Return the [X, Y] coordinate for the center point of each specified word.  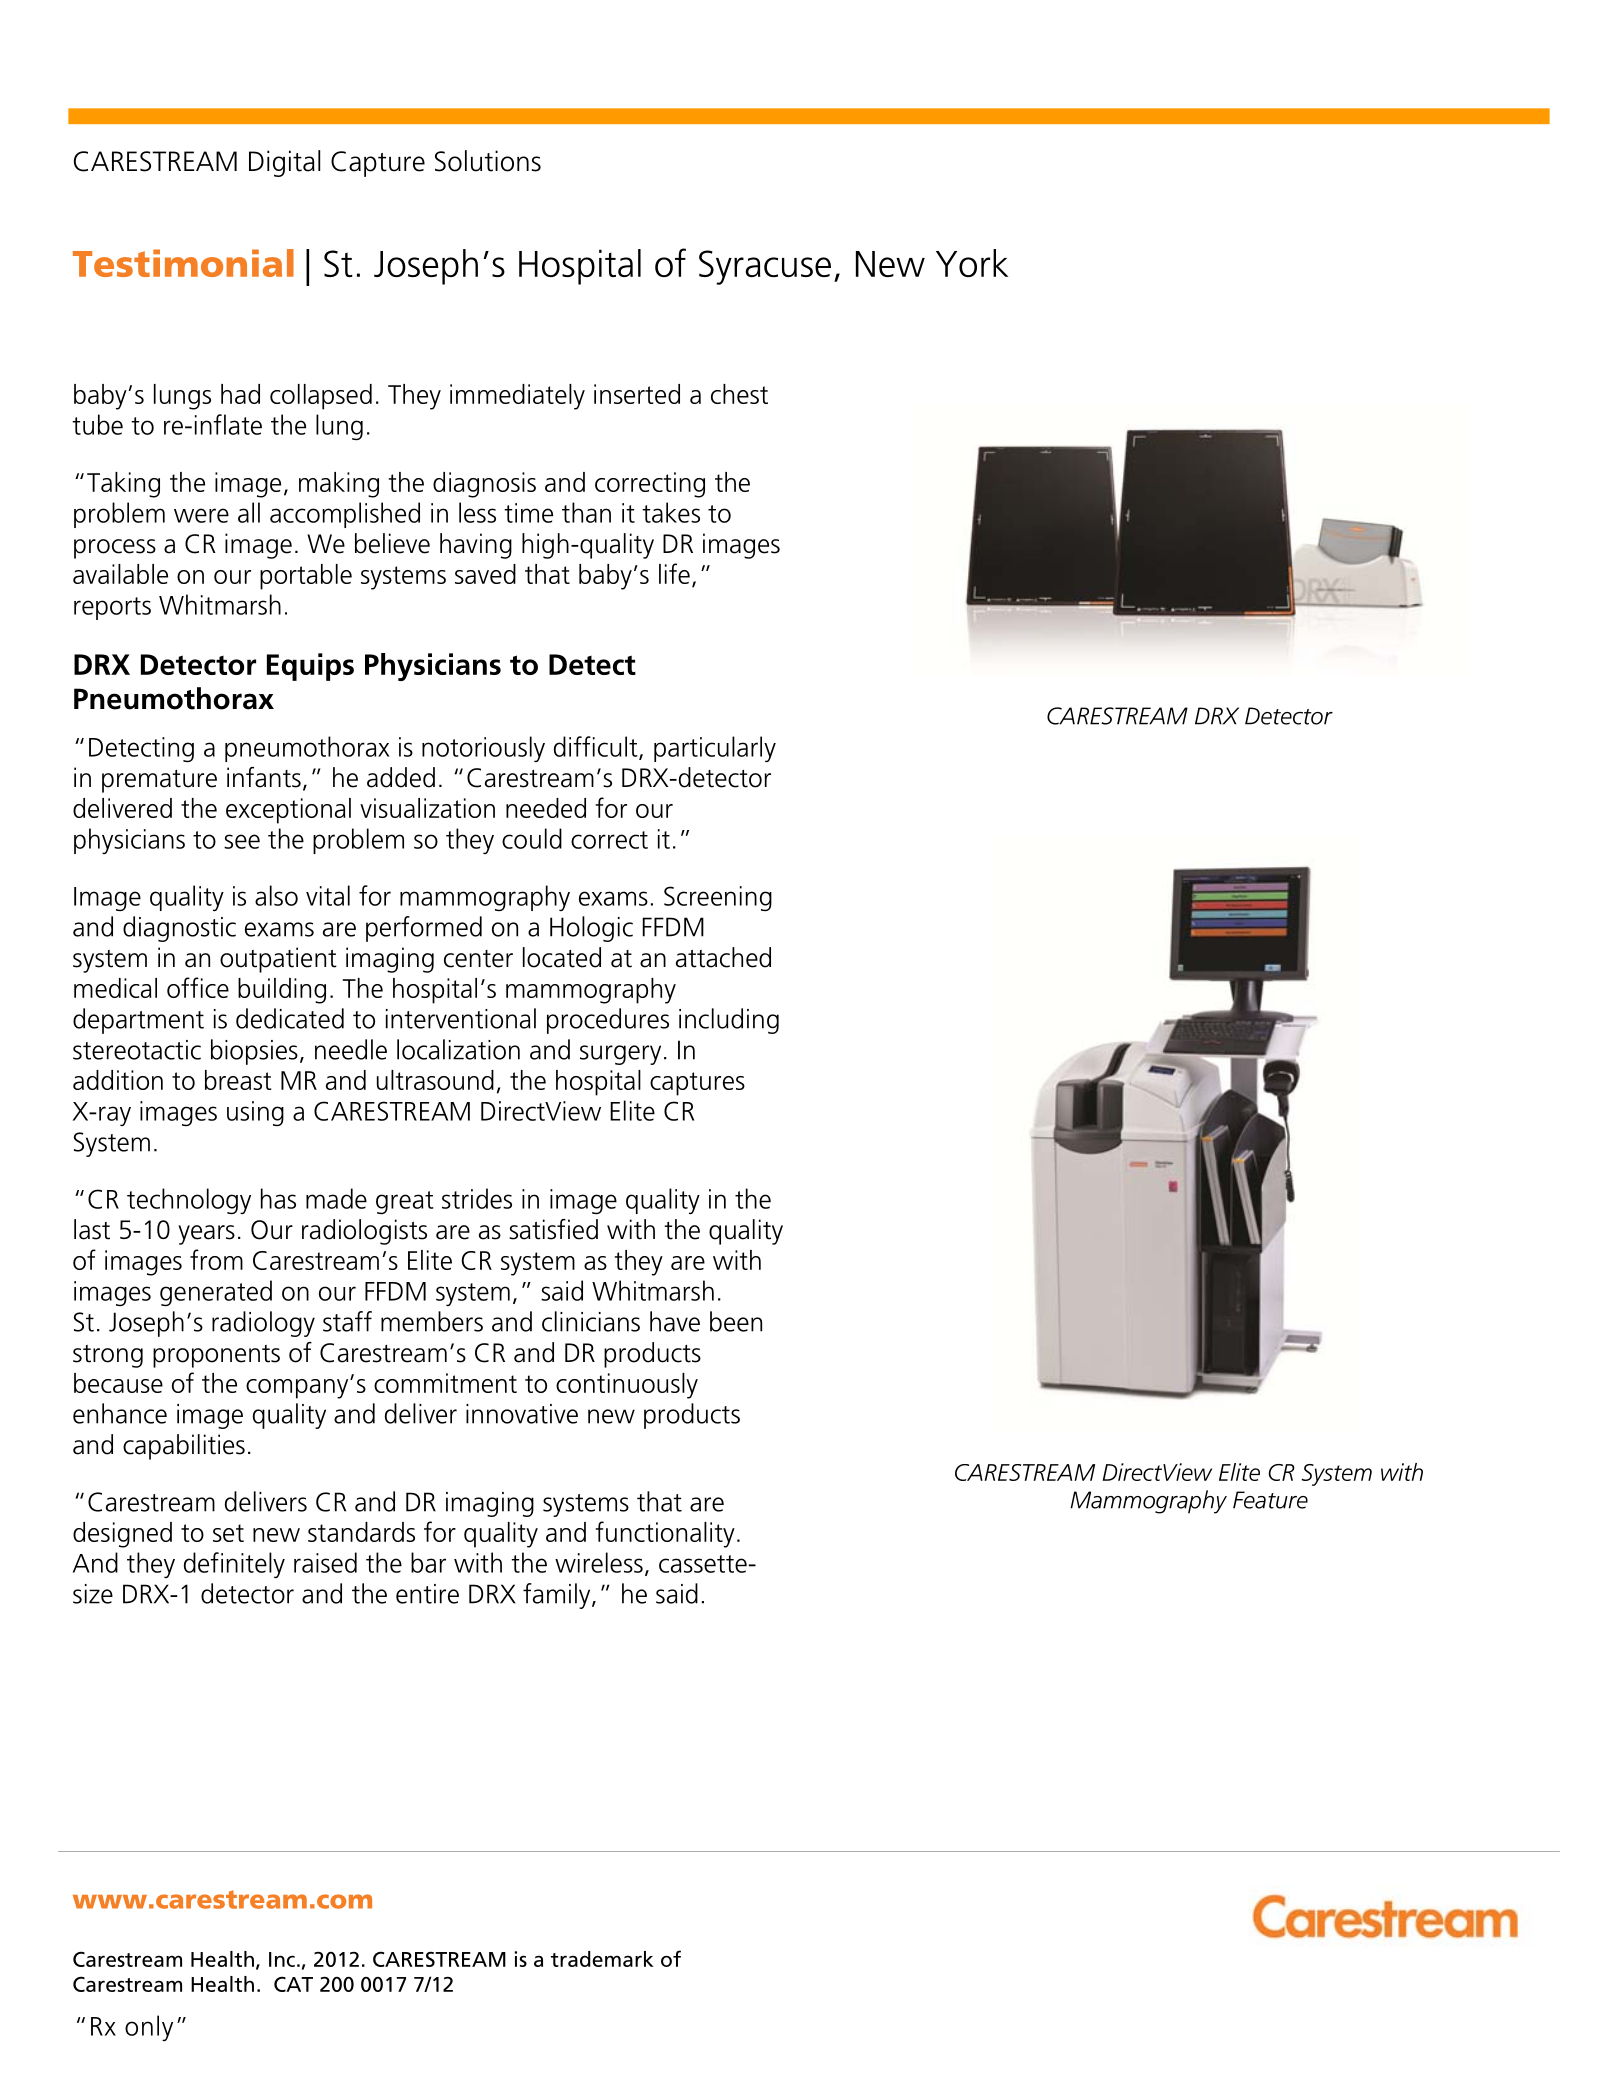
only [149, 2028]
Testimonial [183, 263]
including [729, 1021]
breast [238, 1080]
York [972, 263]
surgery [620, 1055]
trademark [602, 1959]
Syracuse [765, 267]
